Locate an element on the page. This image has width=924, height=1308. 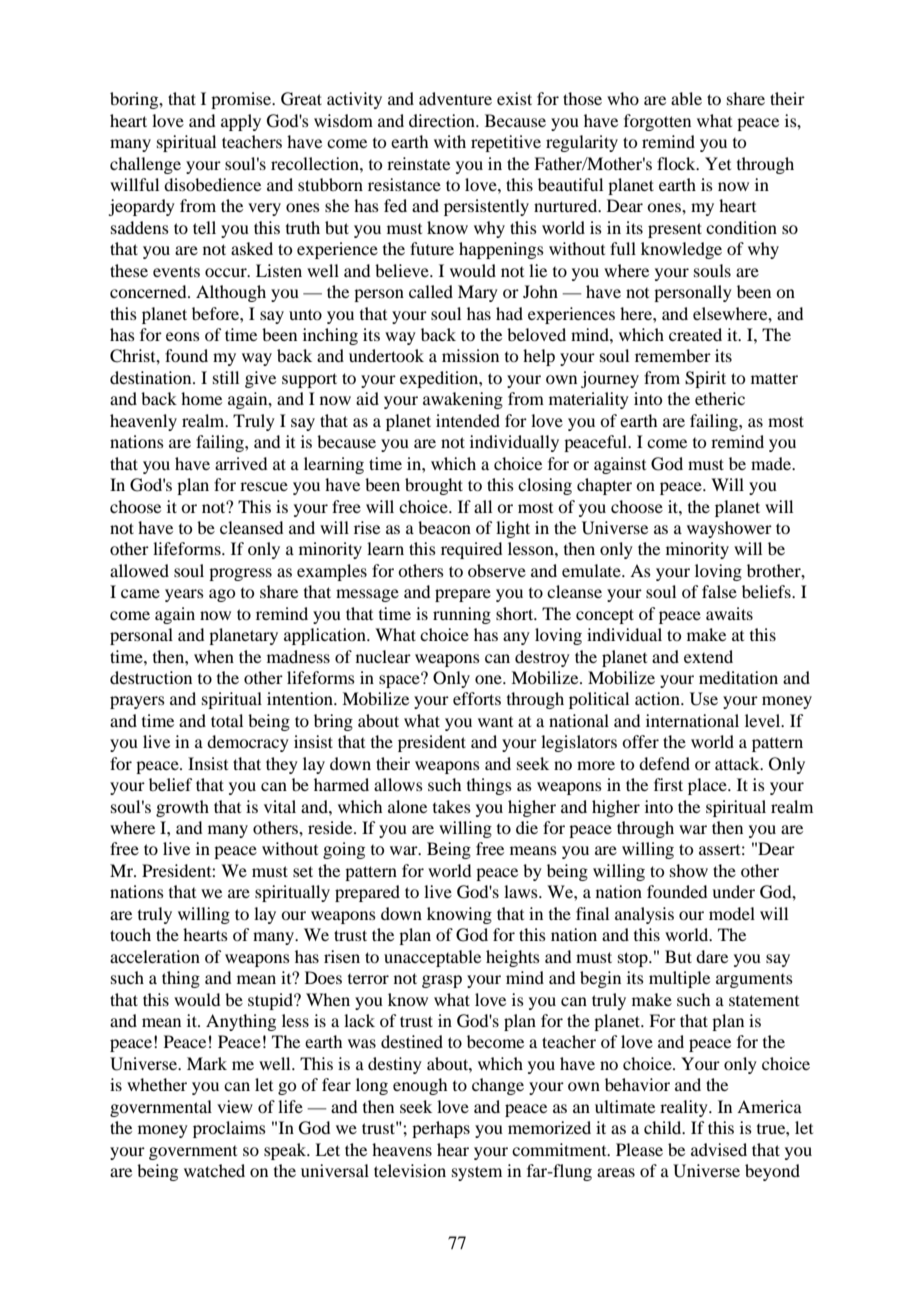
proclaims is located at coordinates (229, 1129).
